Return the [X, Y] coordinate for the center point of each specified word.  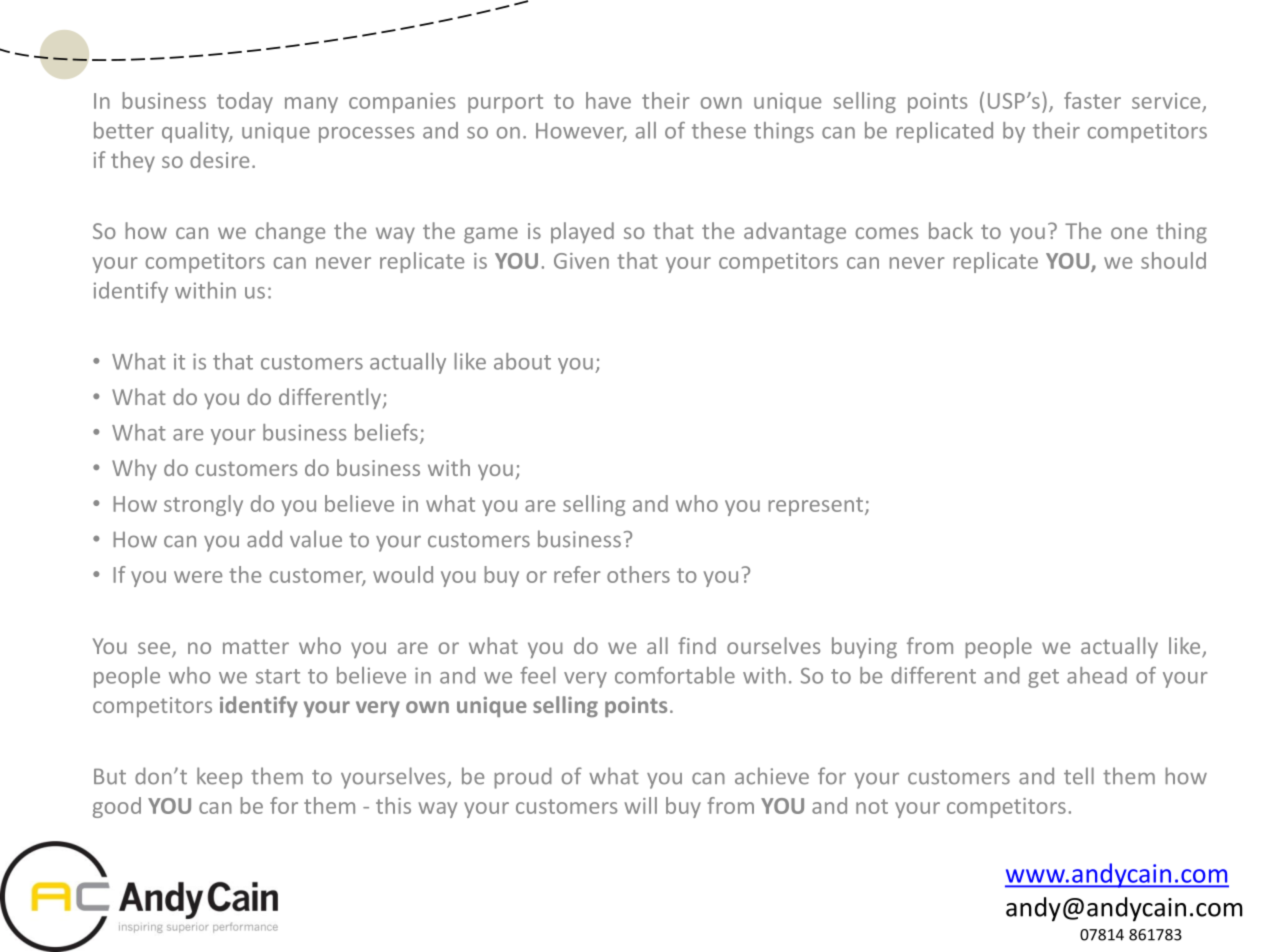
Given [581, 261]
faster [1092, 100]
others [638, 574]
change [290, 232]
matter [256, 646]
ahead [1097, 675]
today [245, 102]
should [1173, 260]
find [697, 645]
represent [816, 506]
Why [134, 469]
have [608, 100]
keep [219, 778]
